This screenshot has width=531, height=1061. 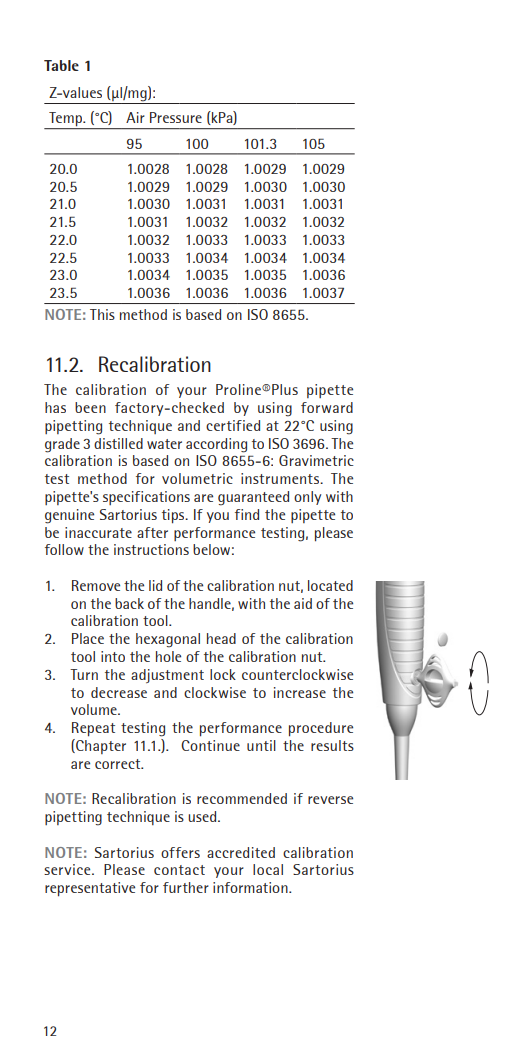 What do you see at coordinates (176, 117) in the screenshot?
I see `Pressure` at bounding box center [176, 117].
